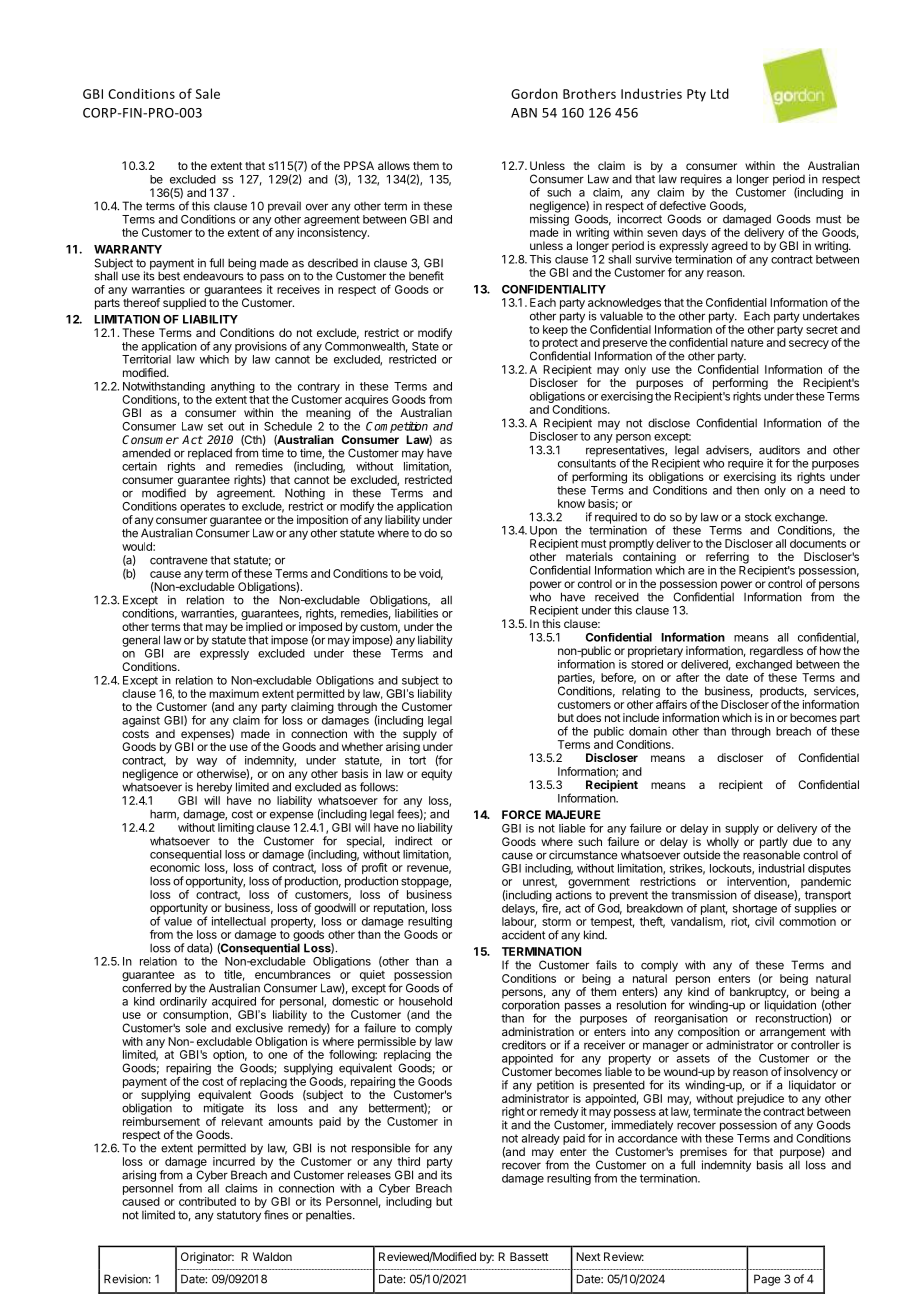 The image size is (924, 1307). What do you see at coordinates (524, 113) in the document?
I see `ABN` at bounding box center [524, 113].
